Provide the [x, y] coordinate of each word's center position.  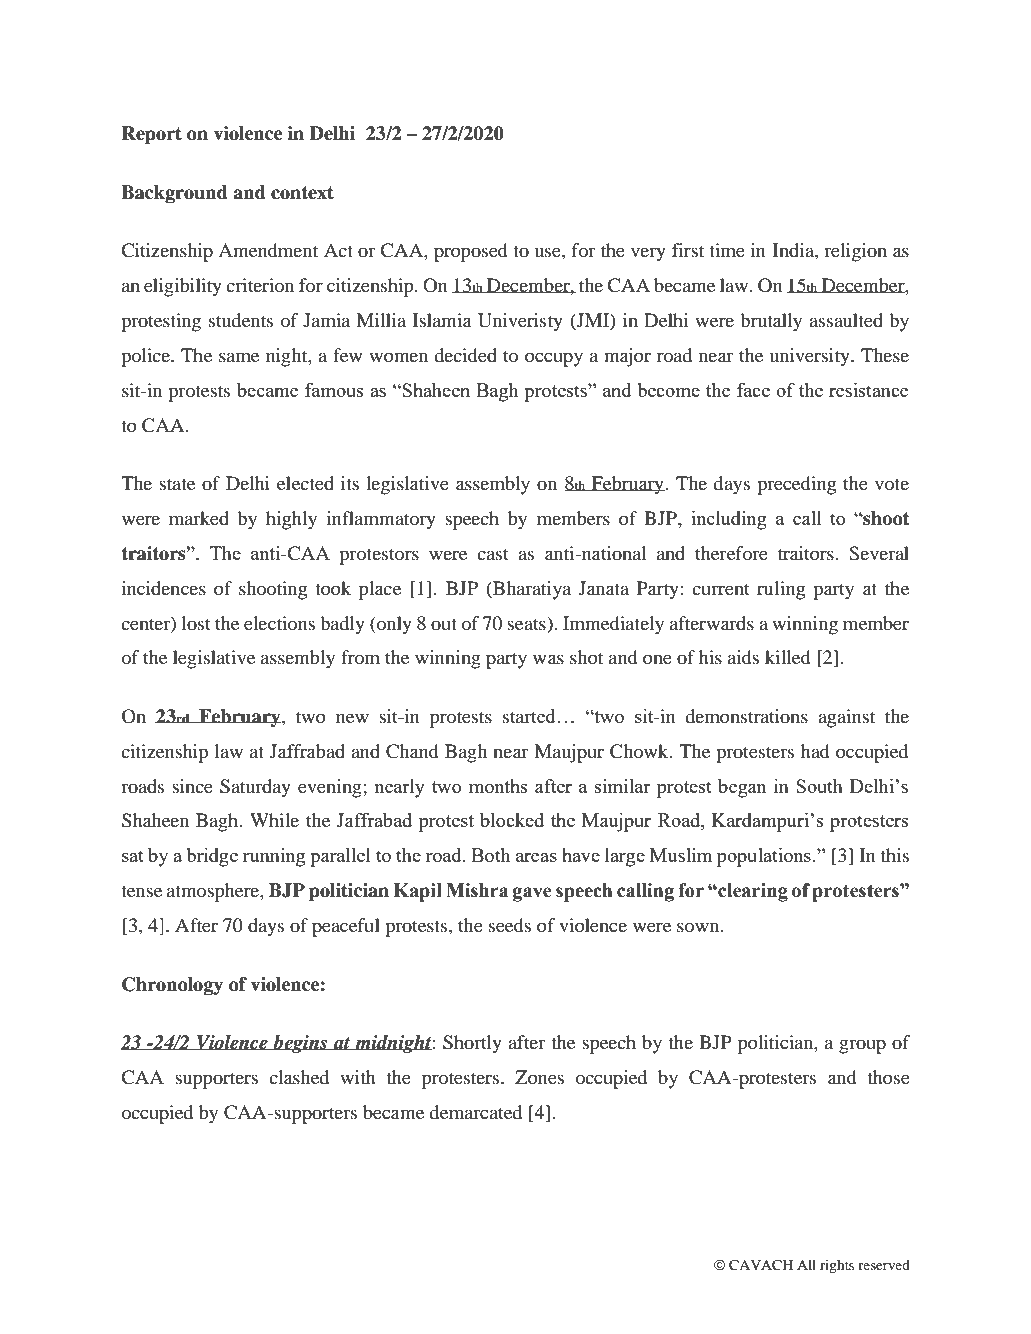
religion [855, 252]
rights [837, 1267]
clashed [299, 1077]
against [846, 718]
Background [174, 194]
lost [196, 623]
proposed [471, 252]
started [529, 716]
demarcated [475, 1112]
